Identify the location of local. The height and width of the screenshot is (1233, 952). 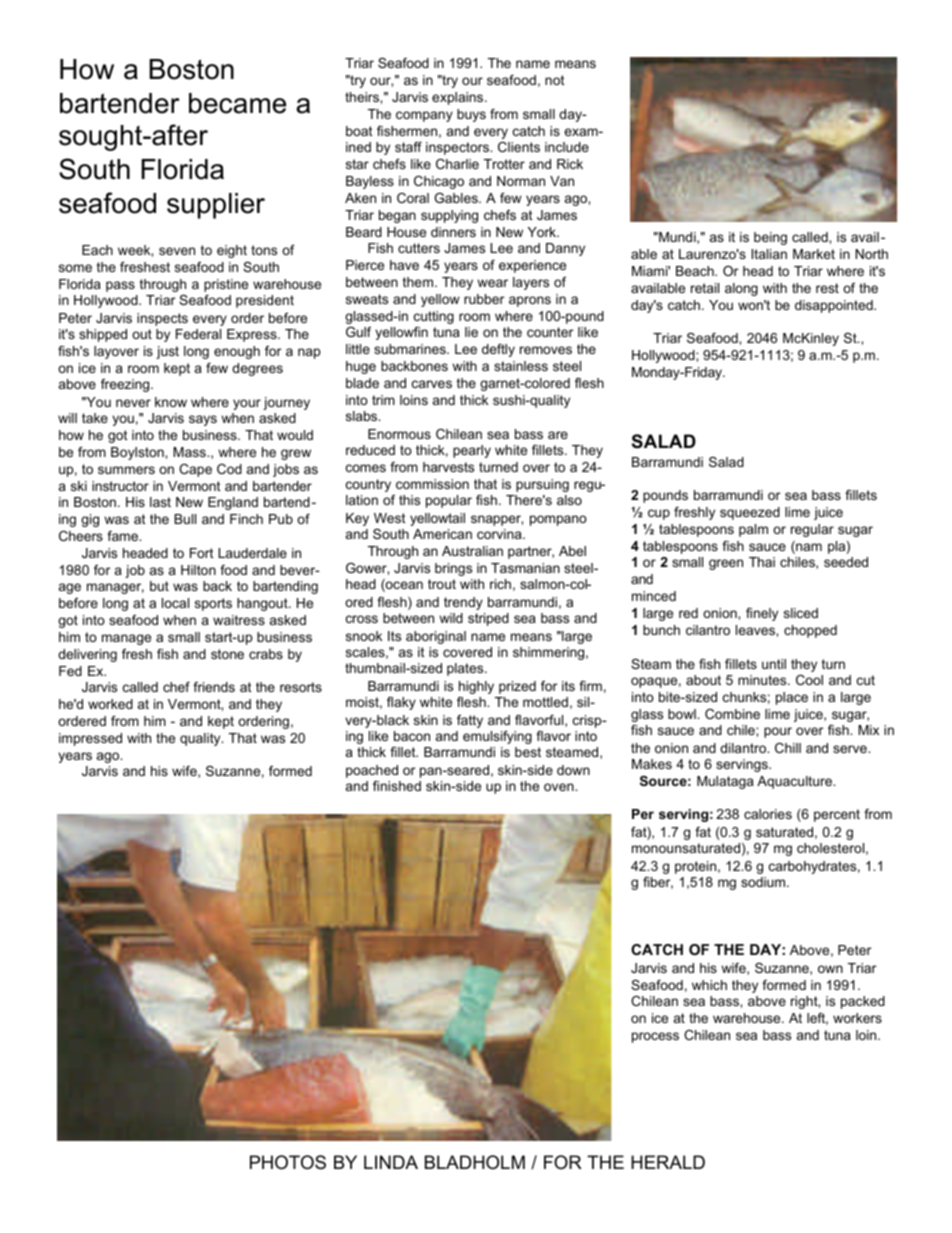
(175, 603).
